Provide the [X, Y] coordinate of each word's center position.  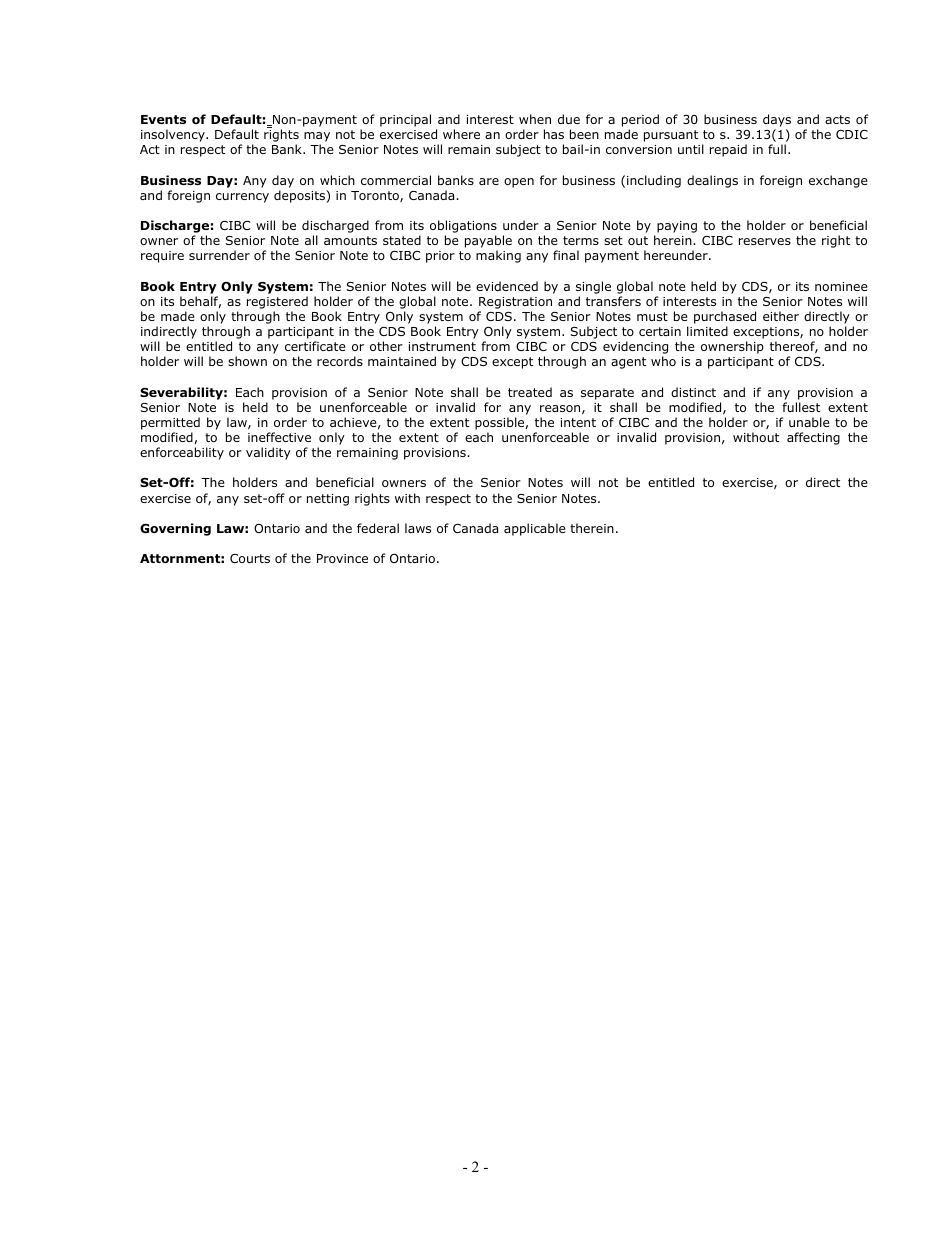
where [461, 134]
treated [530, 392]
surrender [219, 255]
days [777, 122]
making [498, 256]
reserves [765, 241]
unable [809, 422]
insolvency [174, 135]
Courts [250, 558]
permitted [170, 423]
